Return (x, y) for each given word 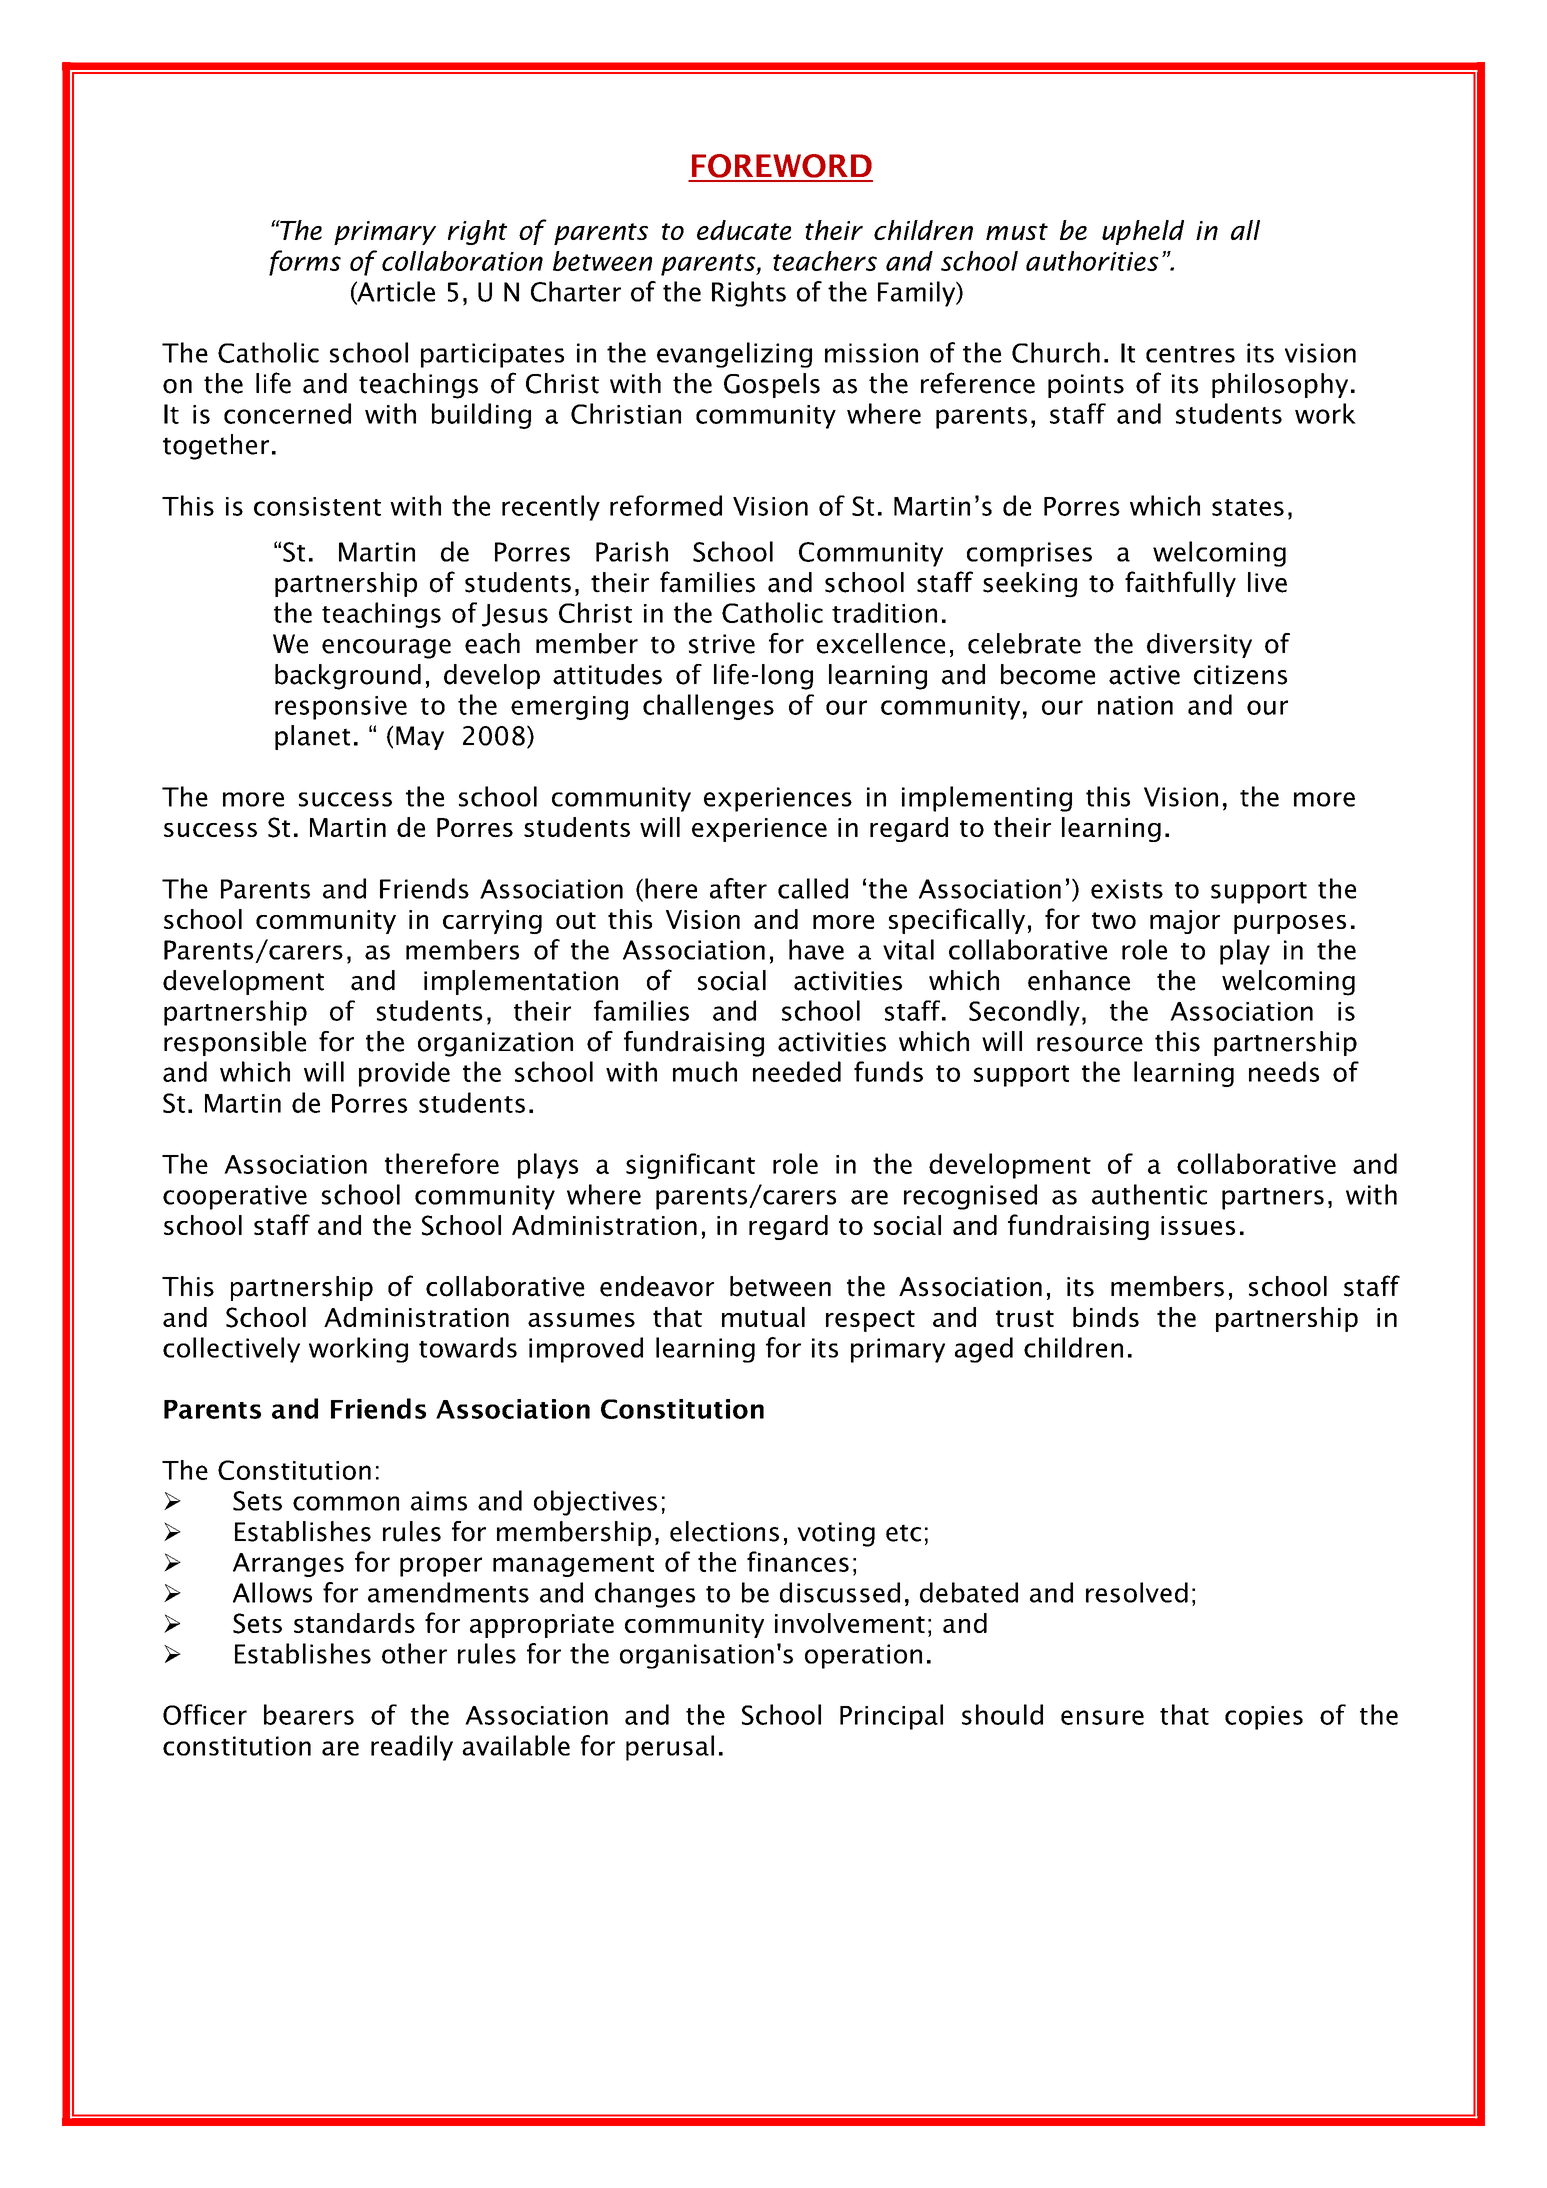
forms (305, 263)
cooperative (235, 1197)
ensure (1102, 1717)
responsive (341, 708)
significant (690, 1166)
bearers (309, 1714)
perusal (670, 1748)
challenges (708, 707)
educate (744, 230)
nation (1135, 705)
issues (1198, 1225)
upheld (1143, 232)
